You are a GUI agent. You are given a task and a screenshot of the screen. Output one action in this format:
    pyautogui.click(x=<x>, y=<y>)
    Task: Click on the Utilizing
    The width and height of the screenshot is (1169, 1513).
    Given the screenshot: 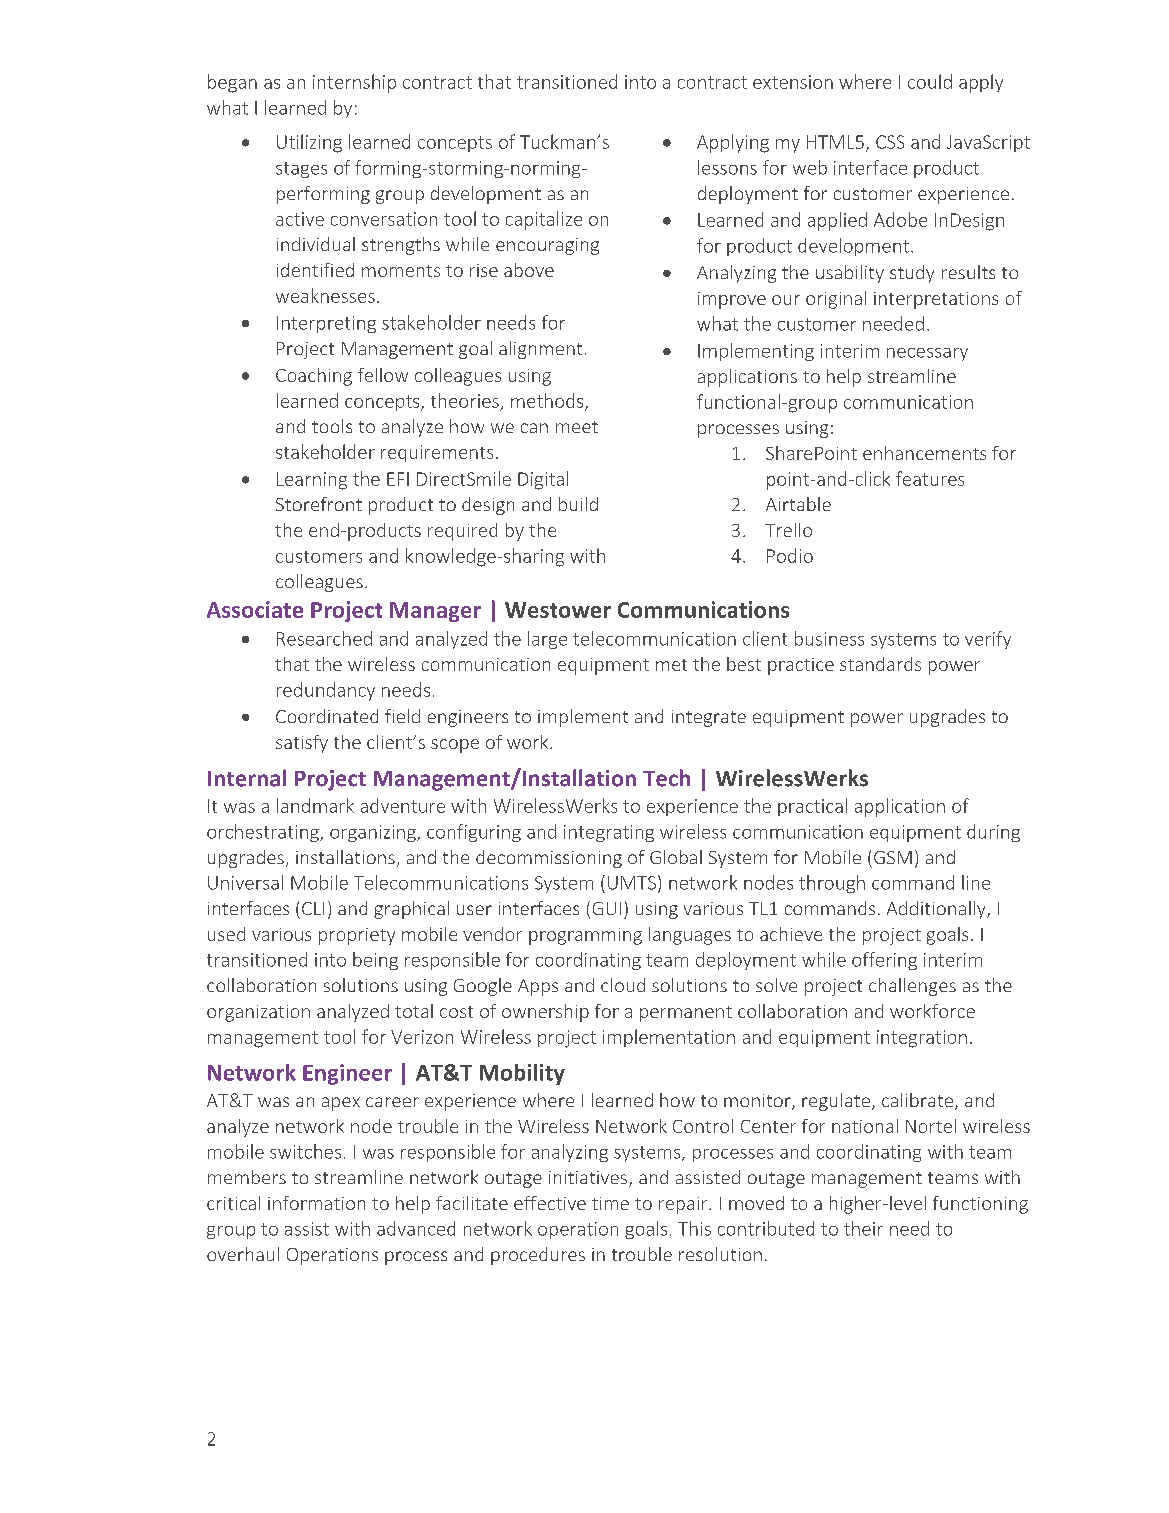 What is the action you would take?
    pyautogui.click(x=309, y=143)
